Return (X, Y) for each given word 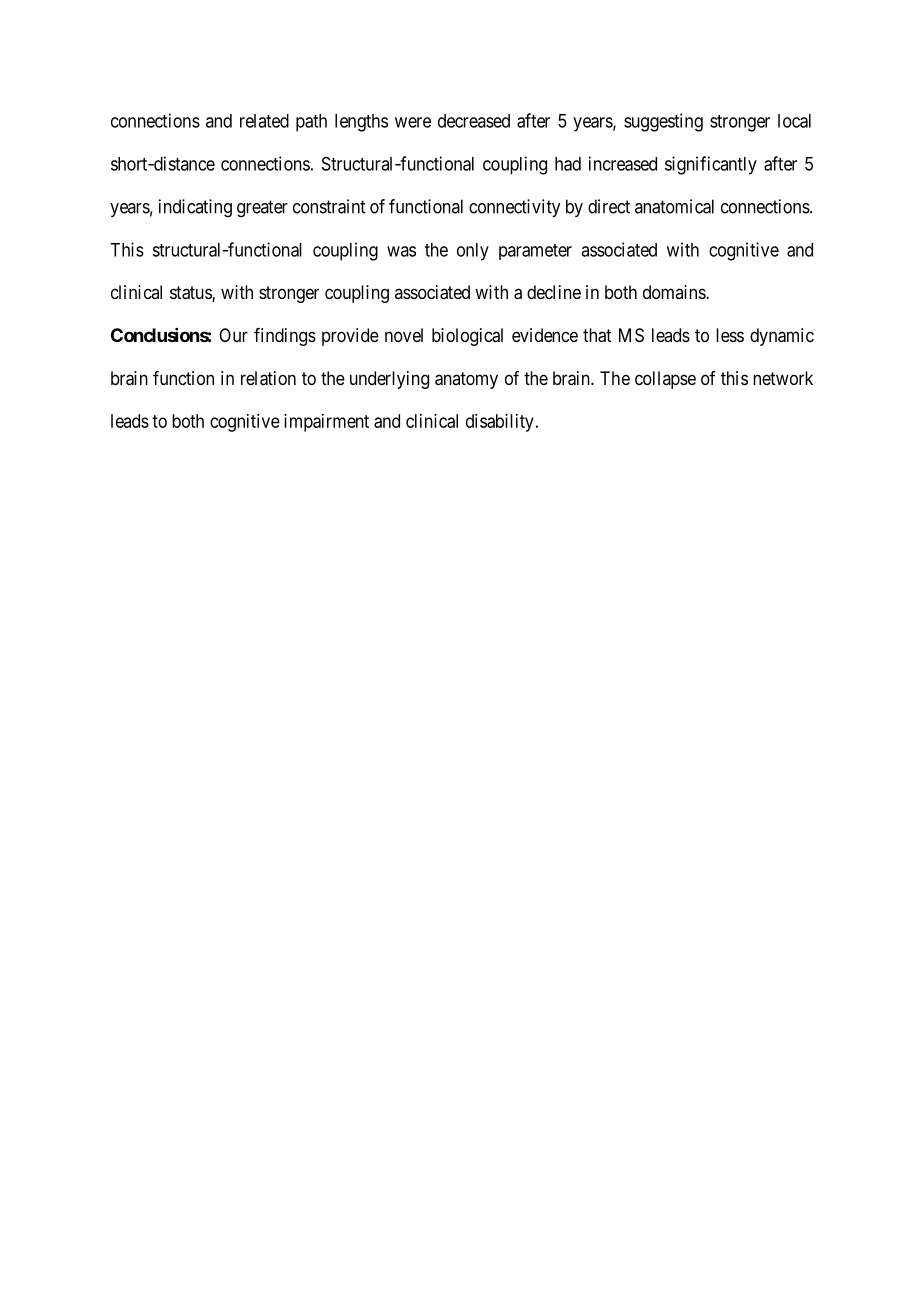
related (264, 121)
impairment (326, 423)
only (473, 252)
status (191, 294)
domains (675, 292)
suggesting (663, 122)
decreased (474, 121)
